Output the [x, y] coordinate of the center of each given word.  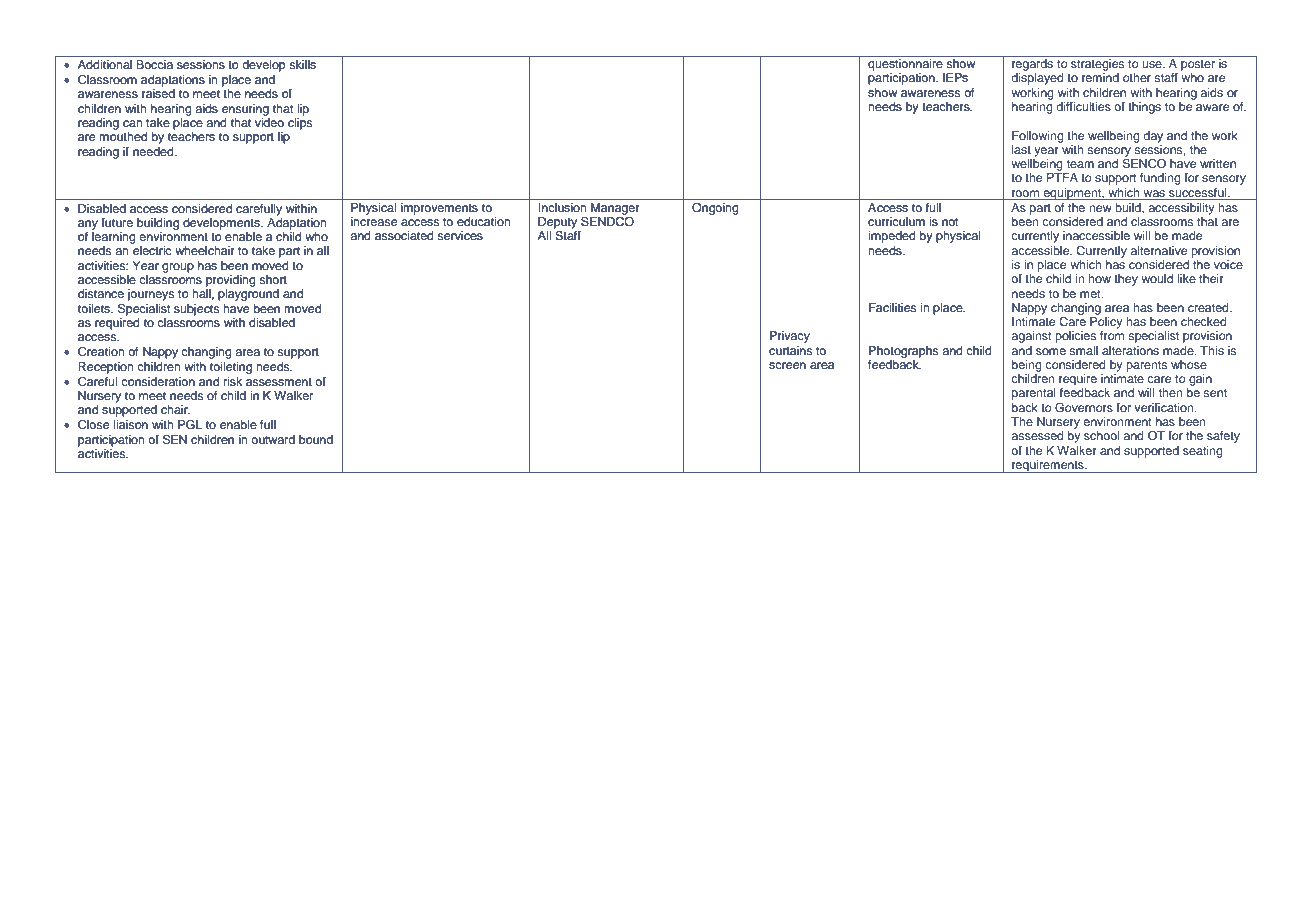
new [1100, 208]
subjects [197, 310]
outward [273, 439]
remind [1100, 77]
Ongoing [715, 209]
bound [316, 439]
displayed [1037, 79]
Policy [1106, 323]
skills [302, 64]
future [117, 222]
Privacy [790, 337]
